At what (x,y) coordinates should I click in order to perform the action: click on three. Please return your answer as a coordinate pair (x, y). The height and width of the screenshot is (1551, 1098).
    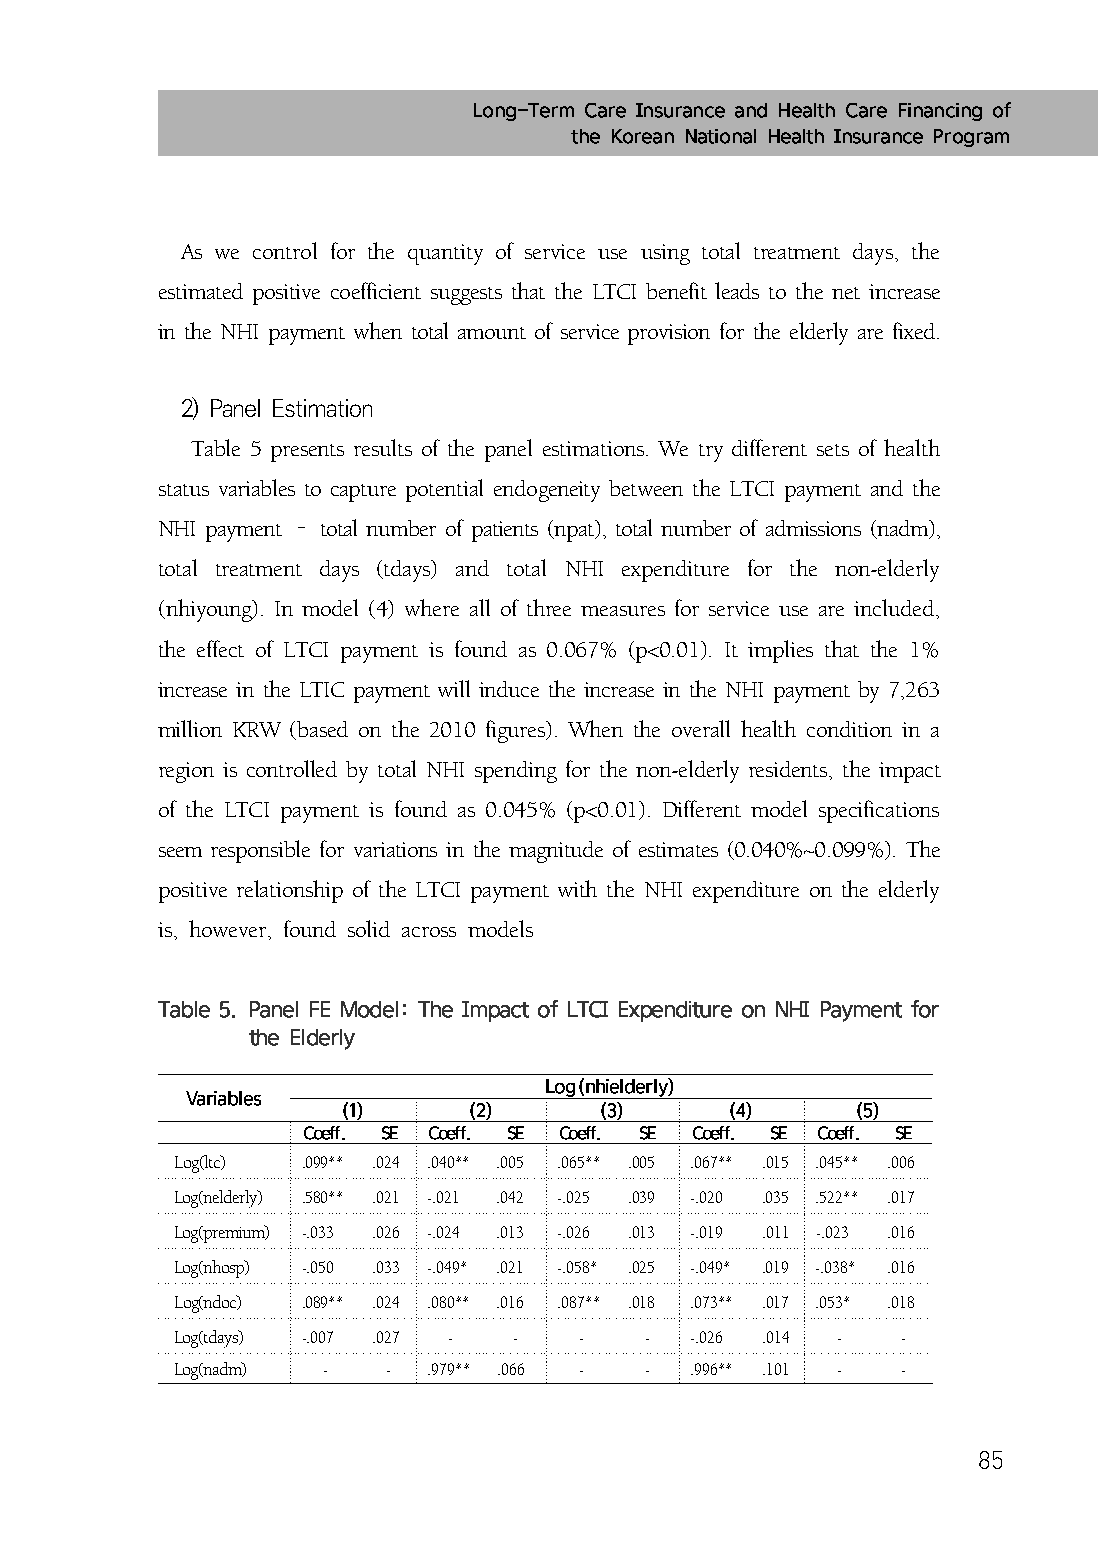
    Looking at the image, I should click on (549, 607).
